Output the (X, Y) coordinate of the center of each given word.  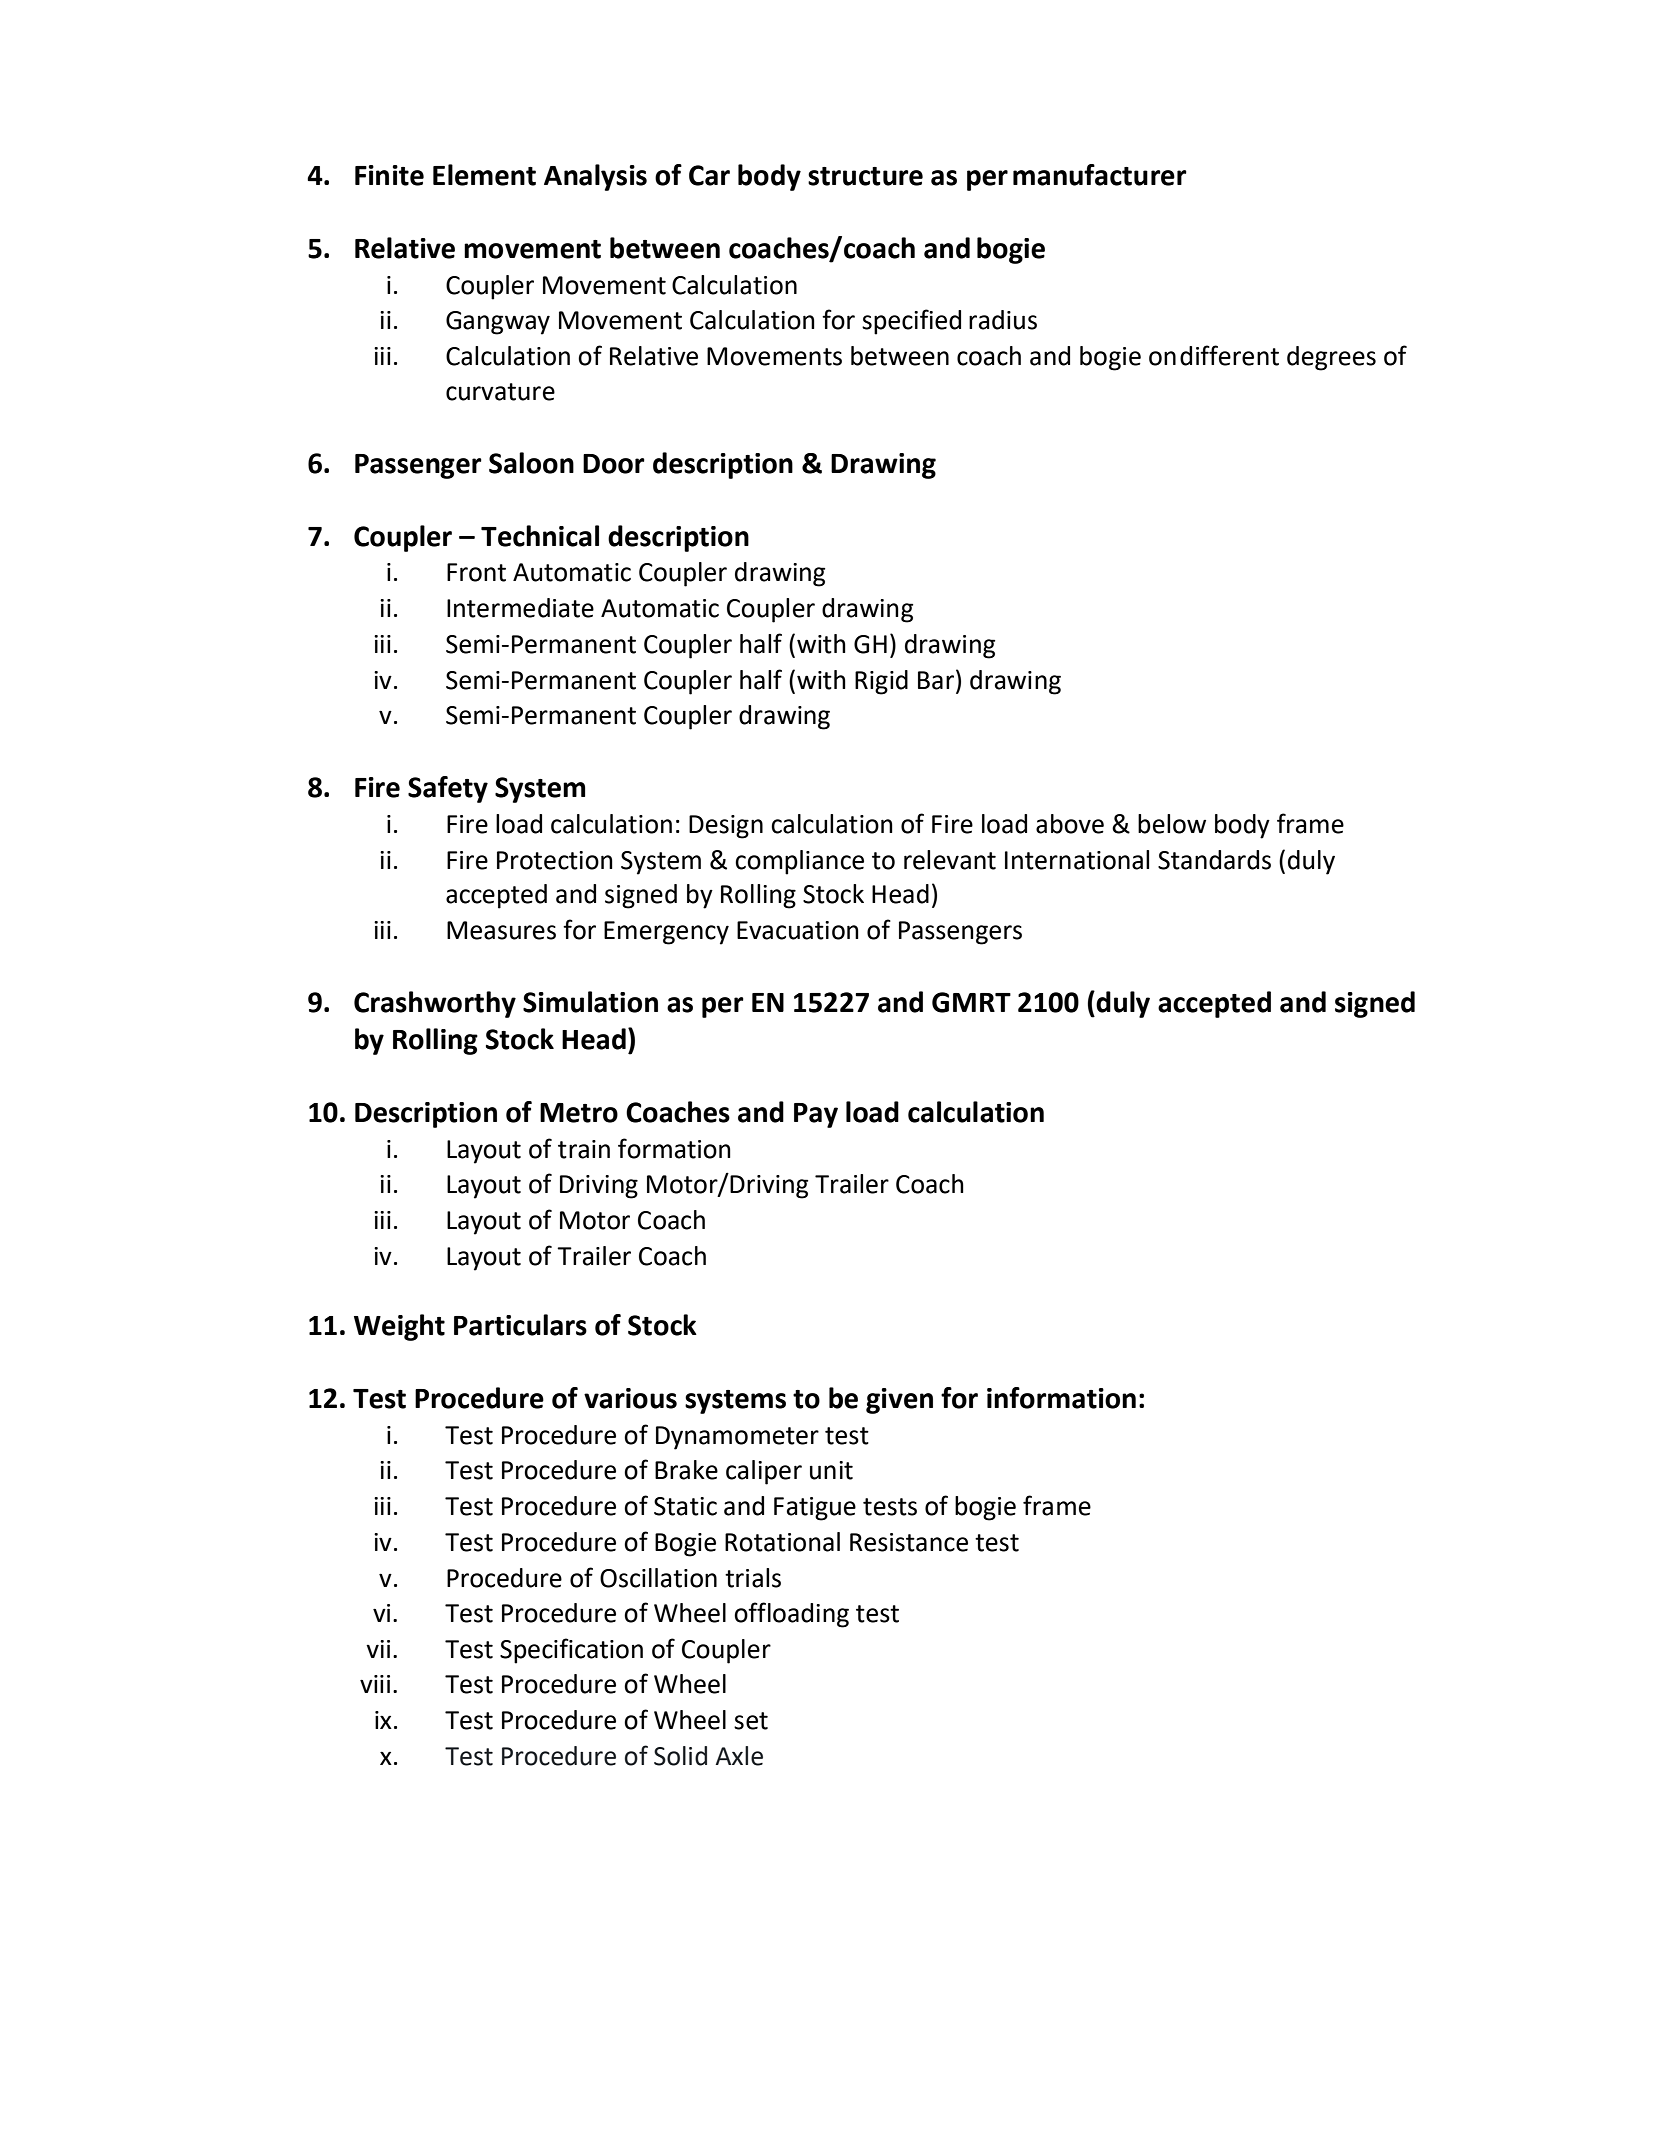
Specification (571, 1651)
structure (865, 176)
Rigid (881, 682)
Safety (448, 789)
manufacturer (1100, 175)
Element (484, 175)
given (899, 1401)
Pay (816, 1115)
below (1172, 824)
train (584, 1149)
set (751, 1721)
